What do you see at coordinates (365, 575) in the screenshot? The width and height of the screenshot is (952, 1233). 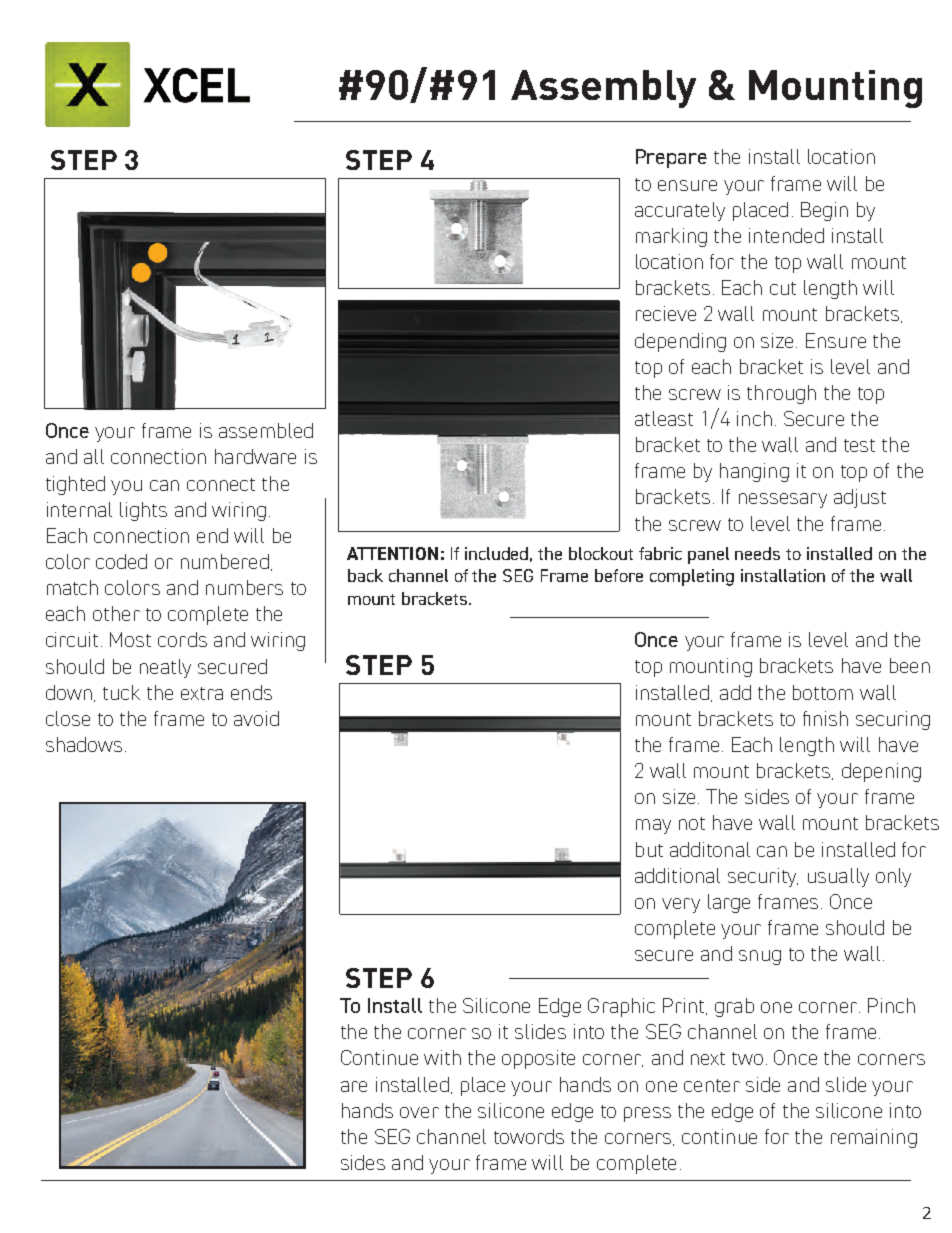 I see `back` at bounding box center [365, 575].
